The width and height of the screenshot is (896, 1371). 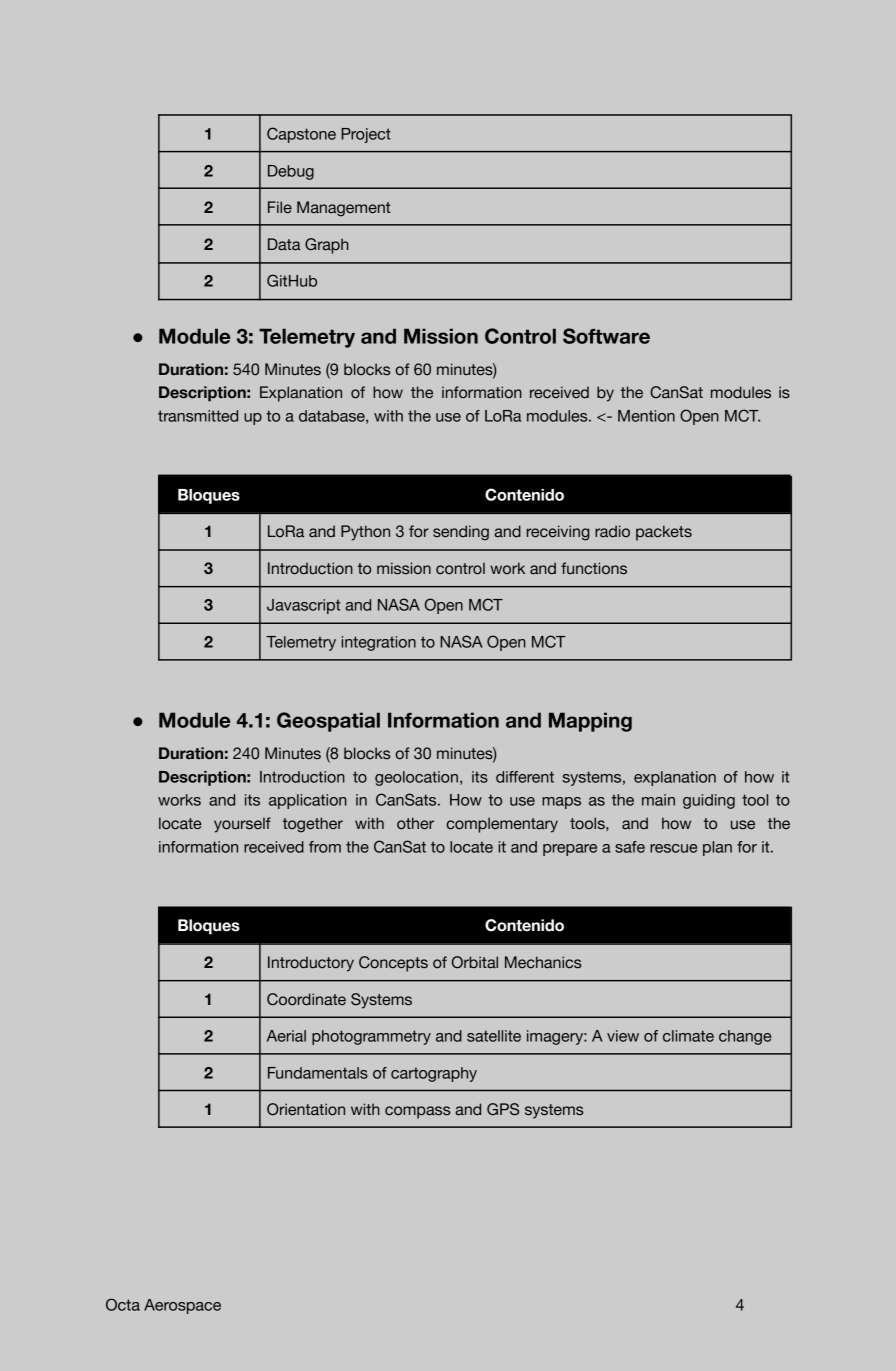 What do you see at coordinates (280, 207) in the screenshot?
I see `File` at bounding box center [280, 207].
